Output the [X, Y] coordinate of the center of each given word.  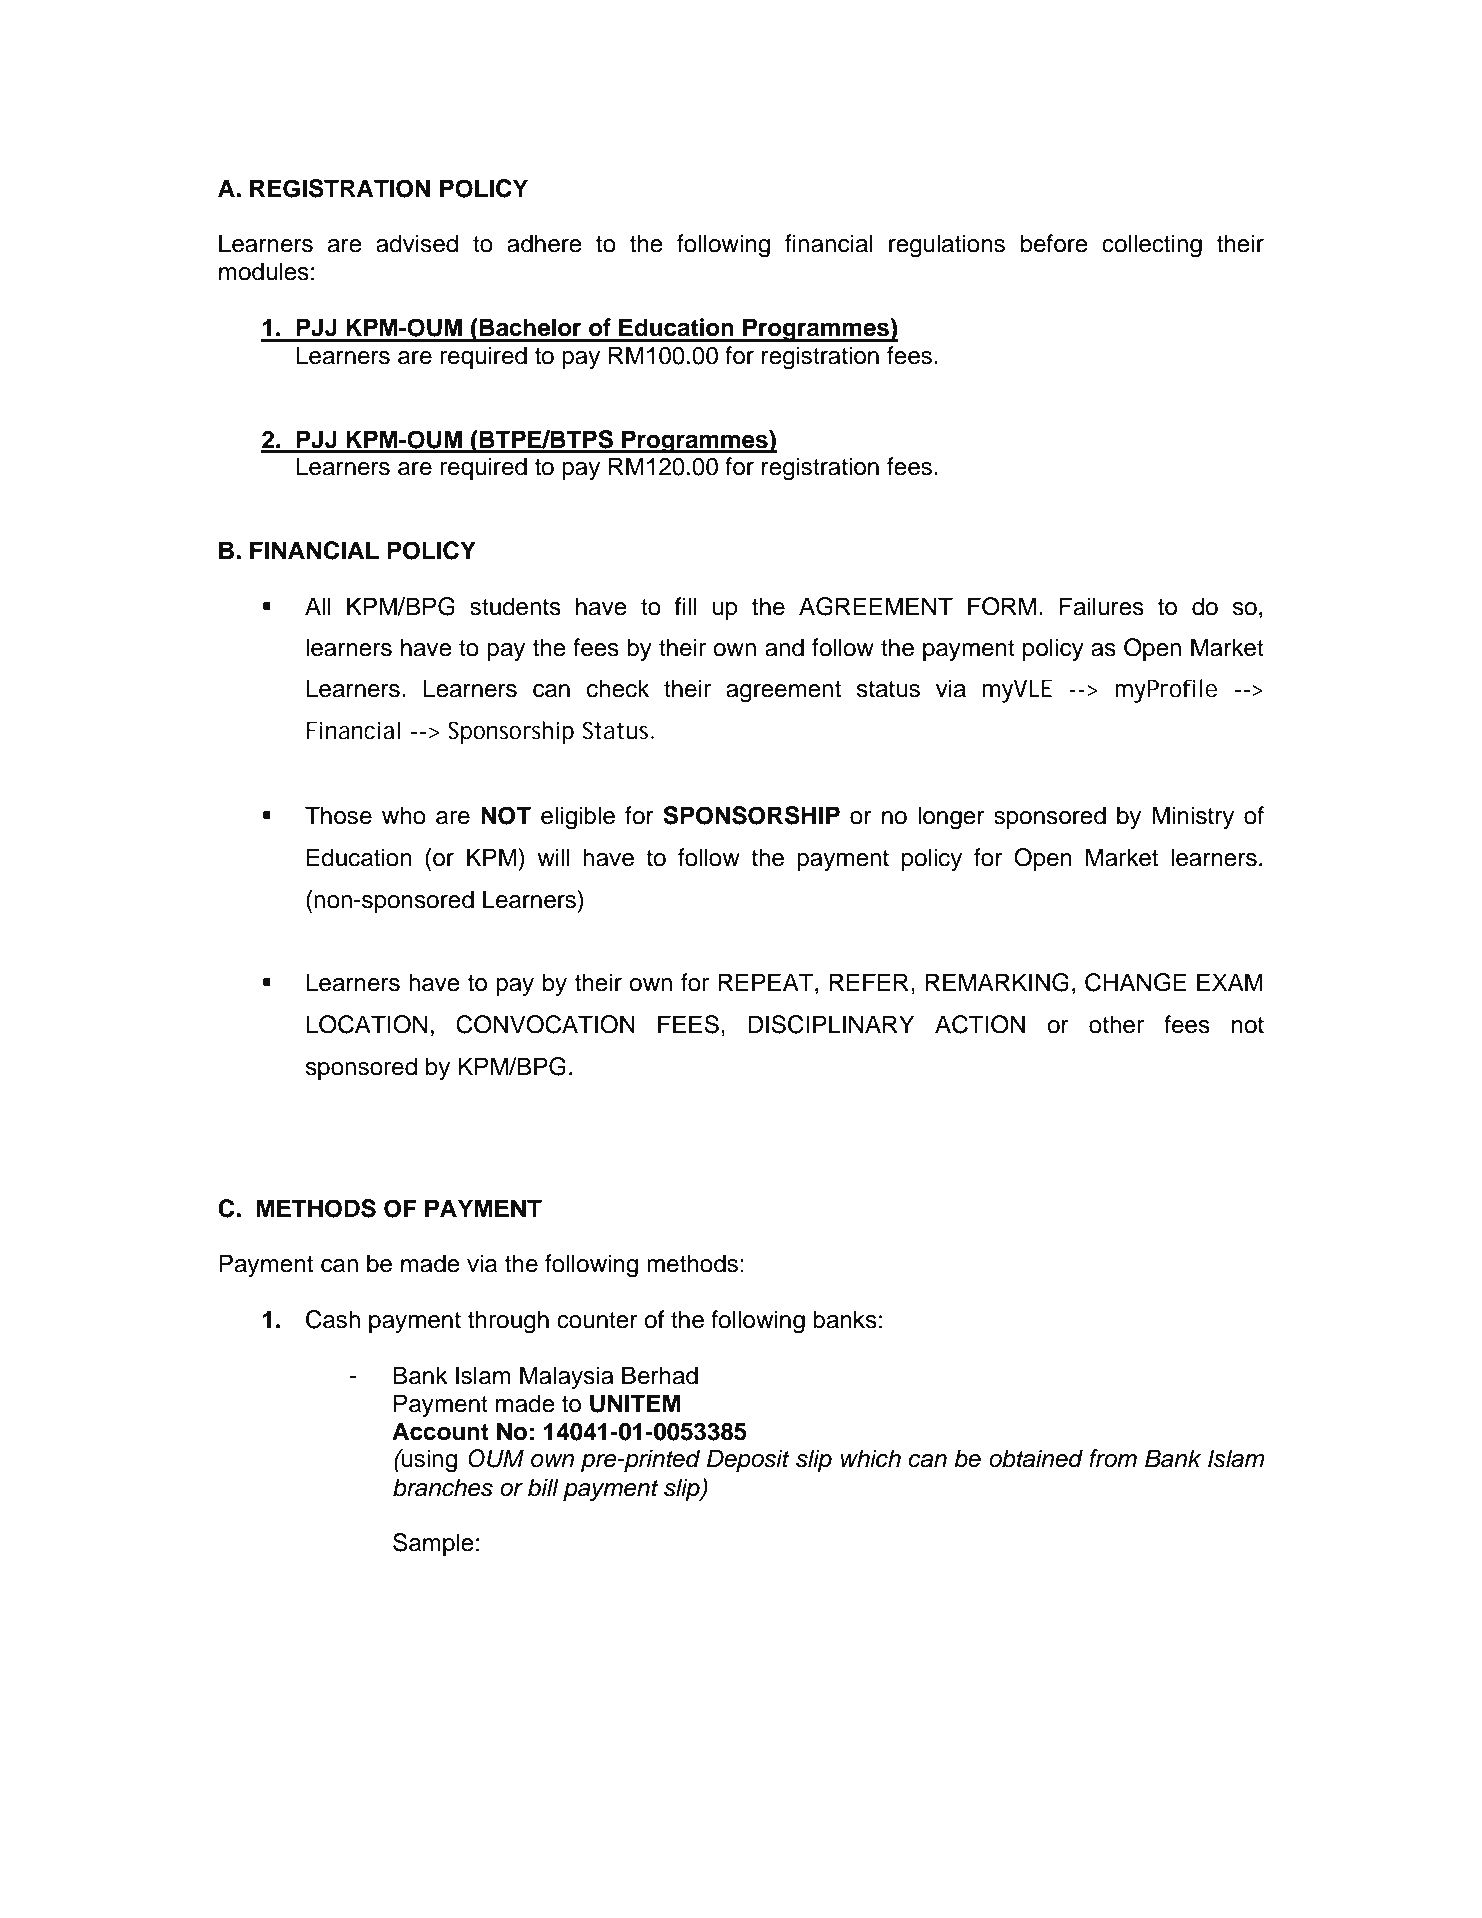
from [1113, 1458]
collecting [1152, 246]
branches [443, 1487]
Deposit [748, 1460]
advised [417, 243]
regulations [947, 246]
